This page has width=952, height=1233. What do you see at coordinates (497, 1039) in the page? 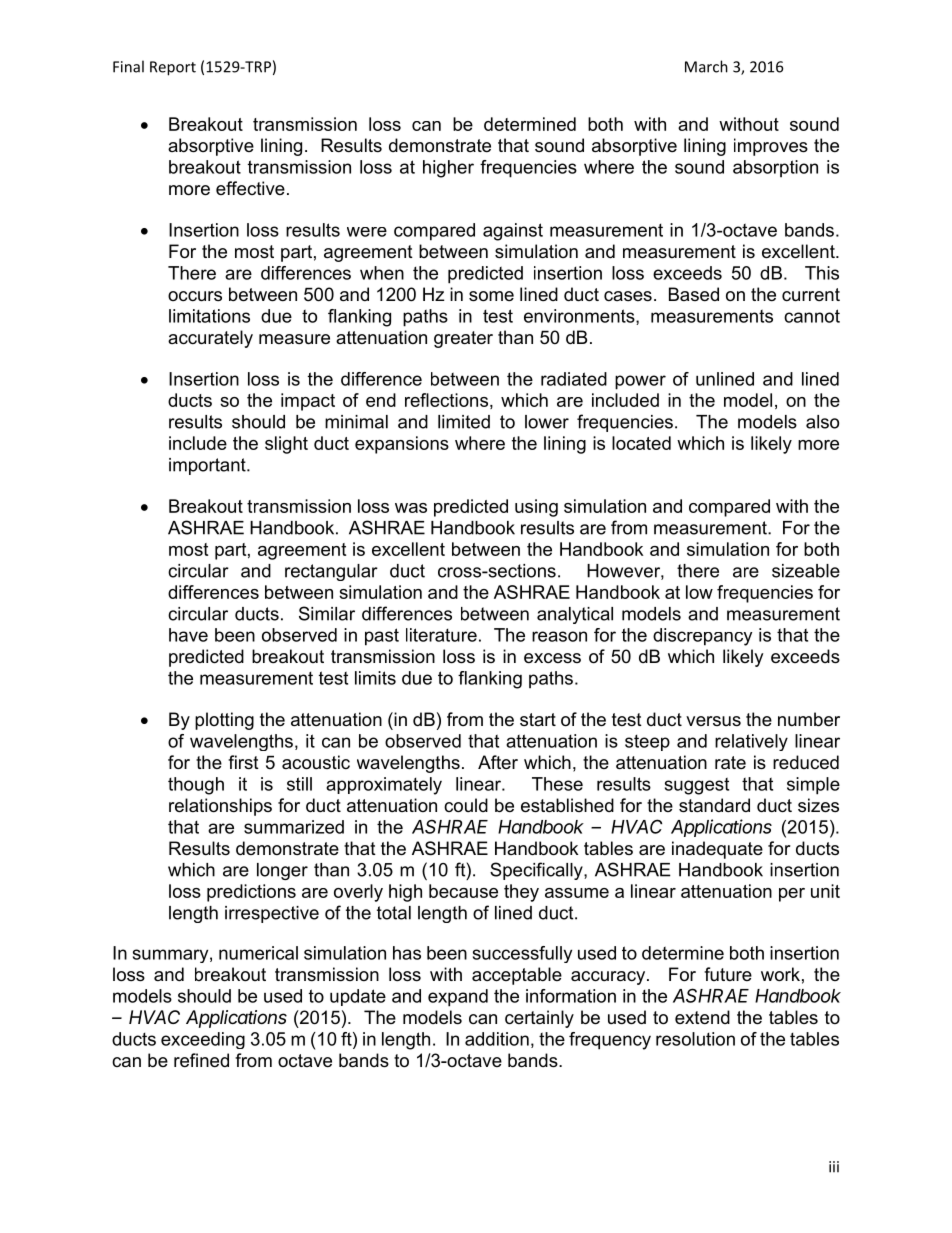
I see `addition` at bounding box center [497, 1039].
